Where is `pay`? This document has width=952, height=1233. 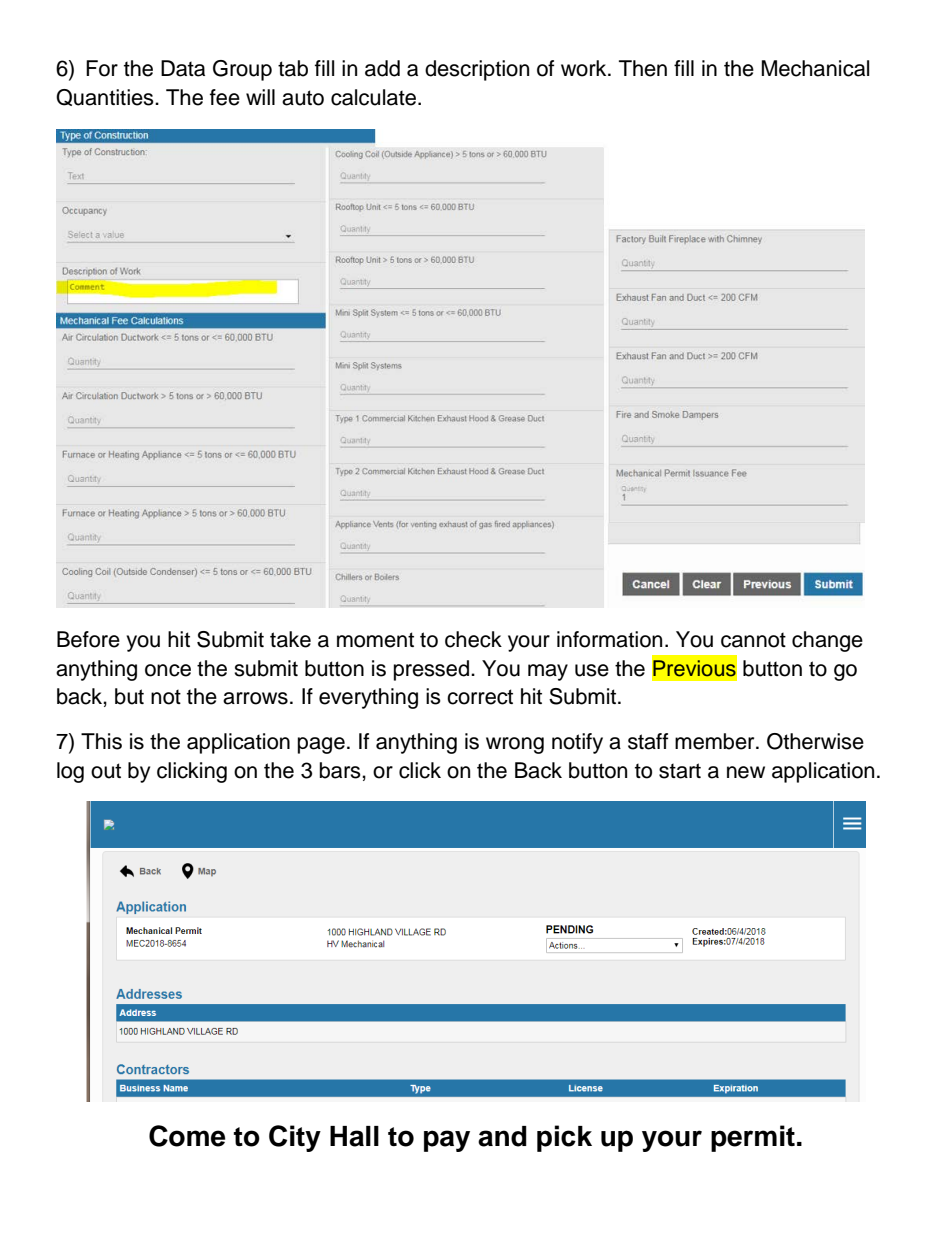 pay is located at coordinates (447, 1141).
